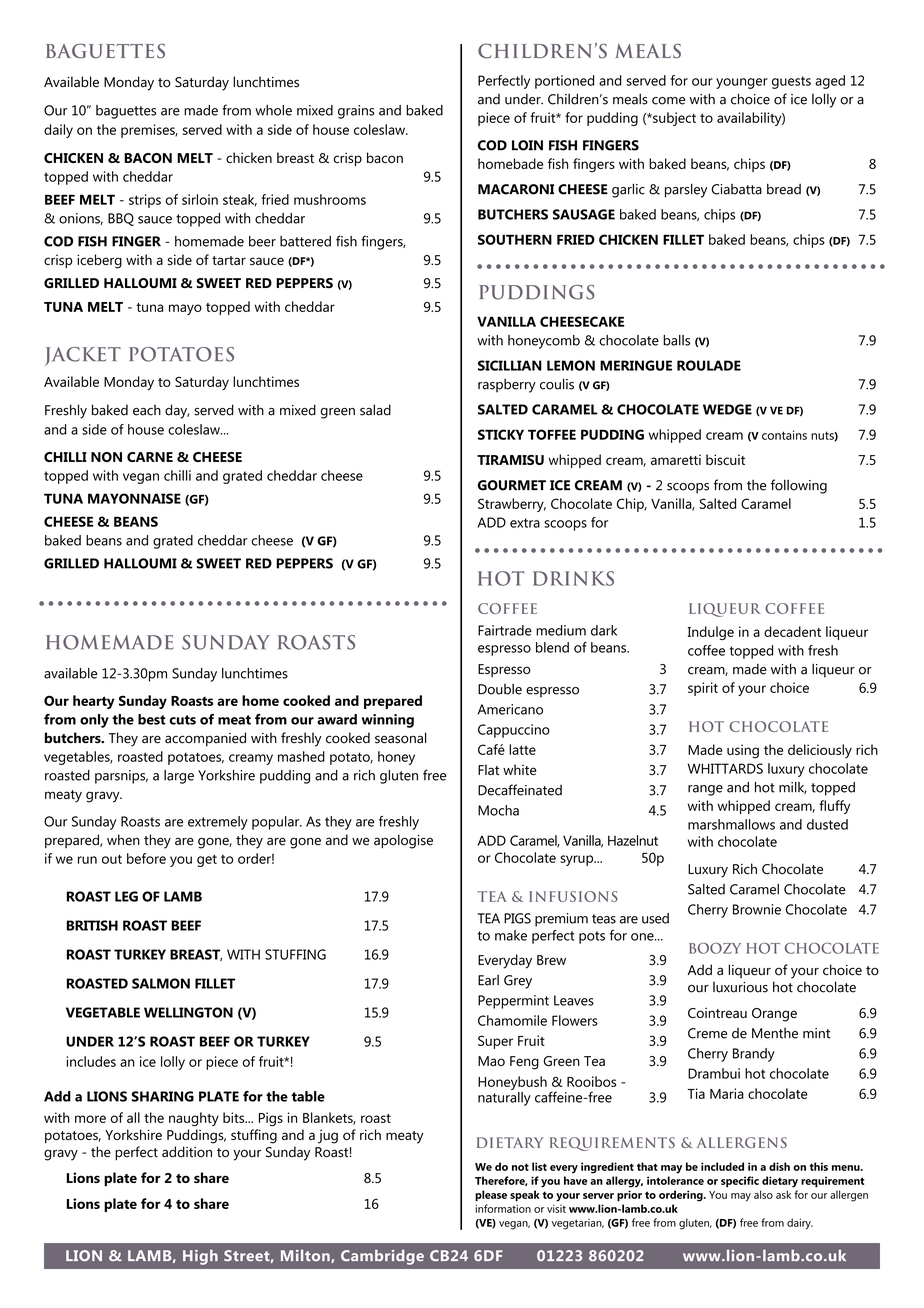 Image resolution: width=924 pixels, height=1308 pixels. I want to click on also, so click(763, 1194).
